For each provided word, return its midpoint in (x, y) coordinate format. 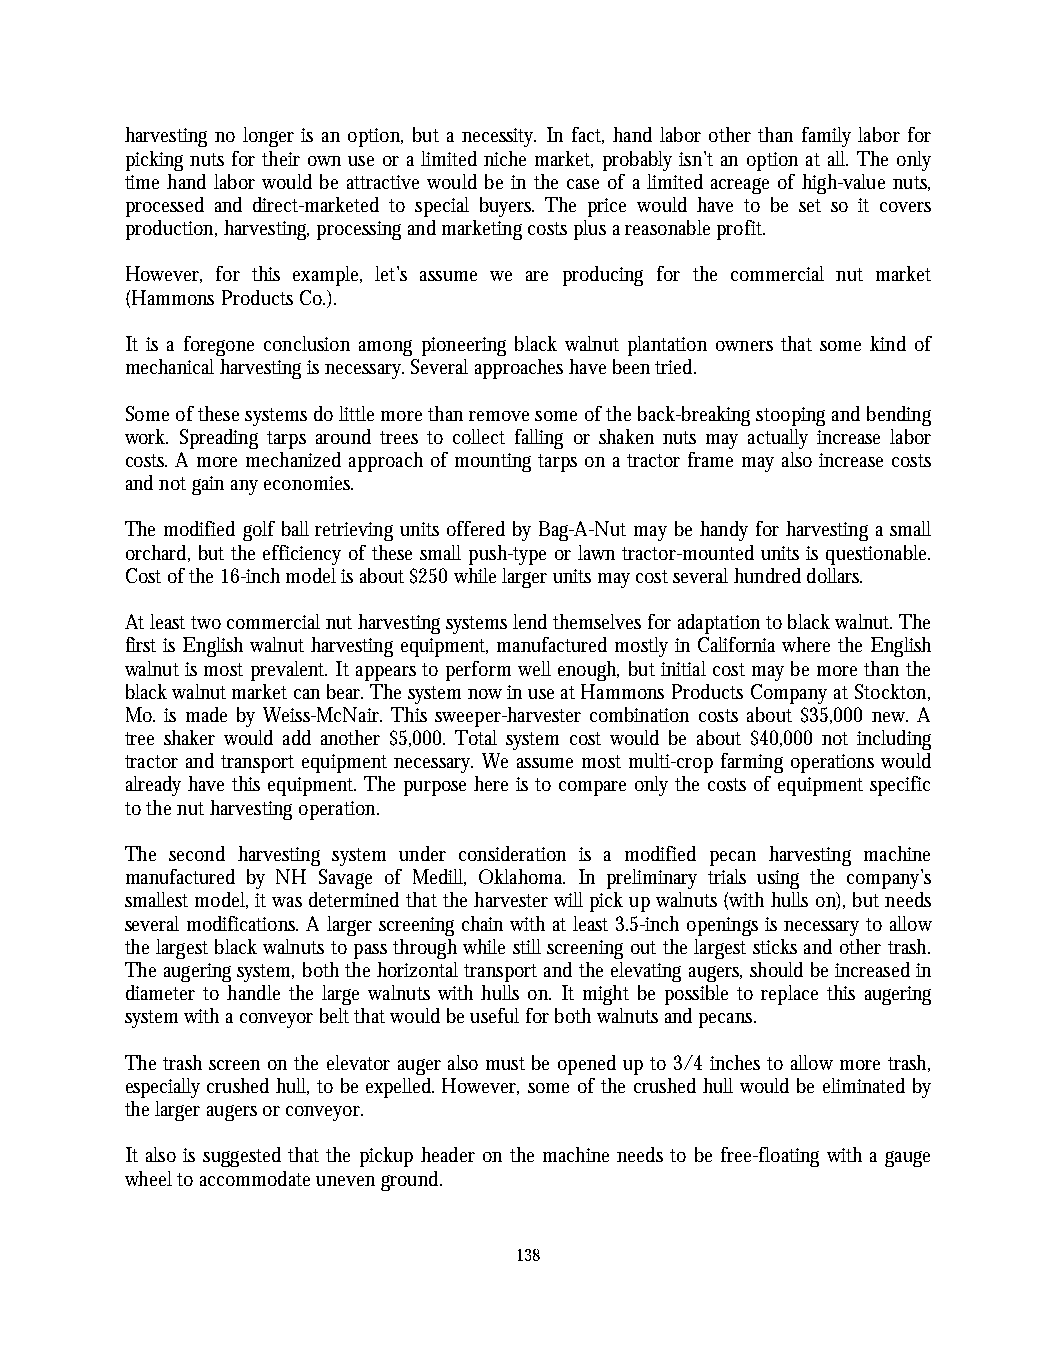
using (778, 879)
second (197, 853)
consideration (512, 853)
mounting (493, 462)
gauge (907, 1159)
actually (778, 439)
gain (208, 485)
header (448, 1154)
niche (505, 158)
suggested (242, 1157)
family (826, 137)
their (281, 158)
